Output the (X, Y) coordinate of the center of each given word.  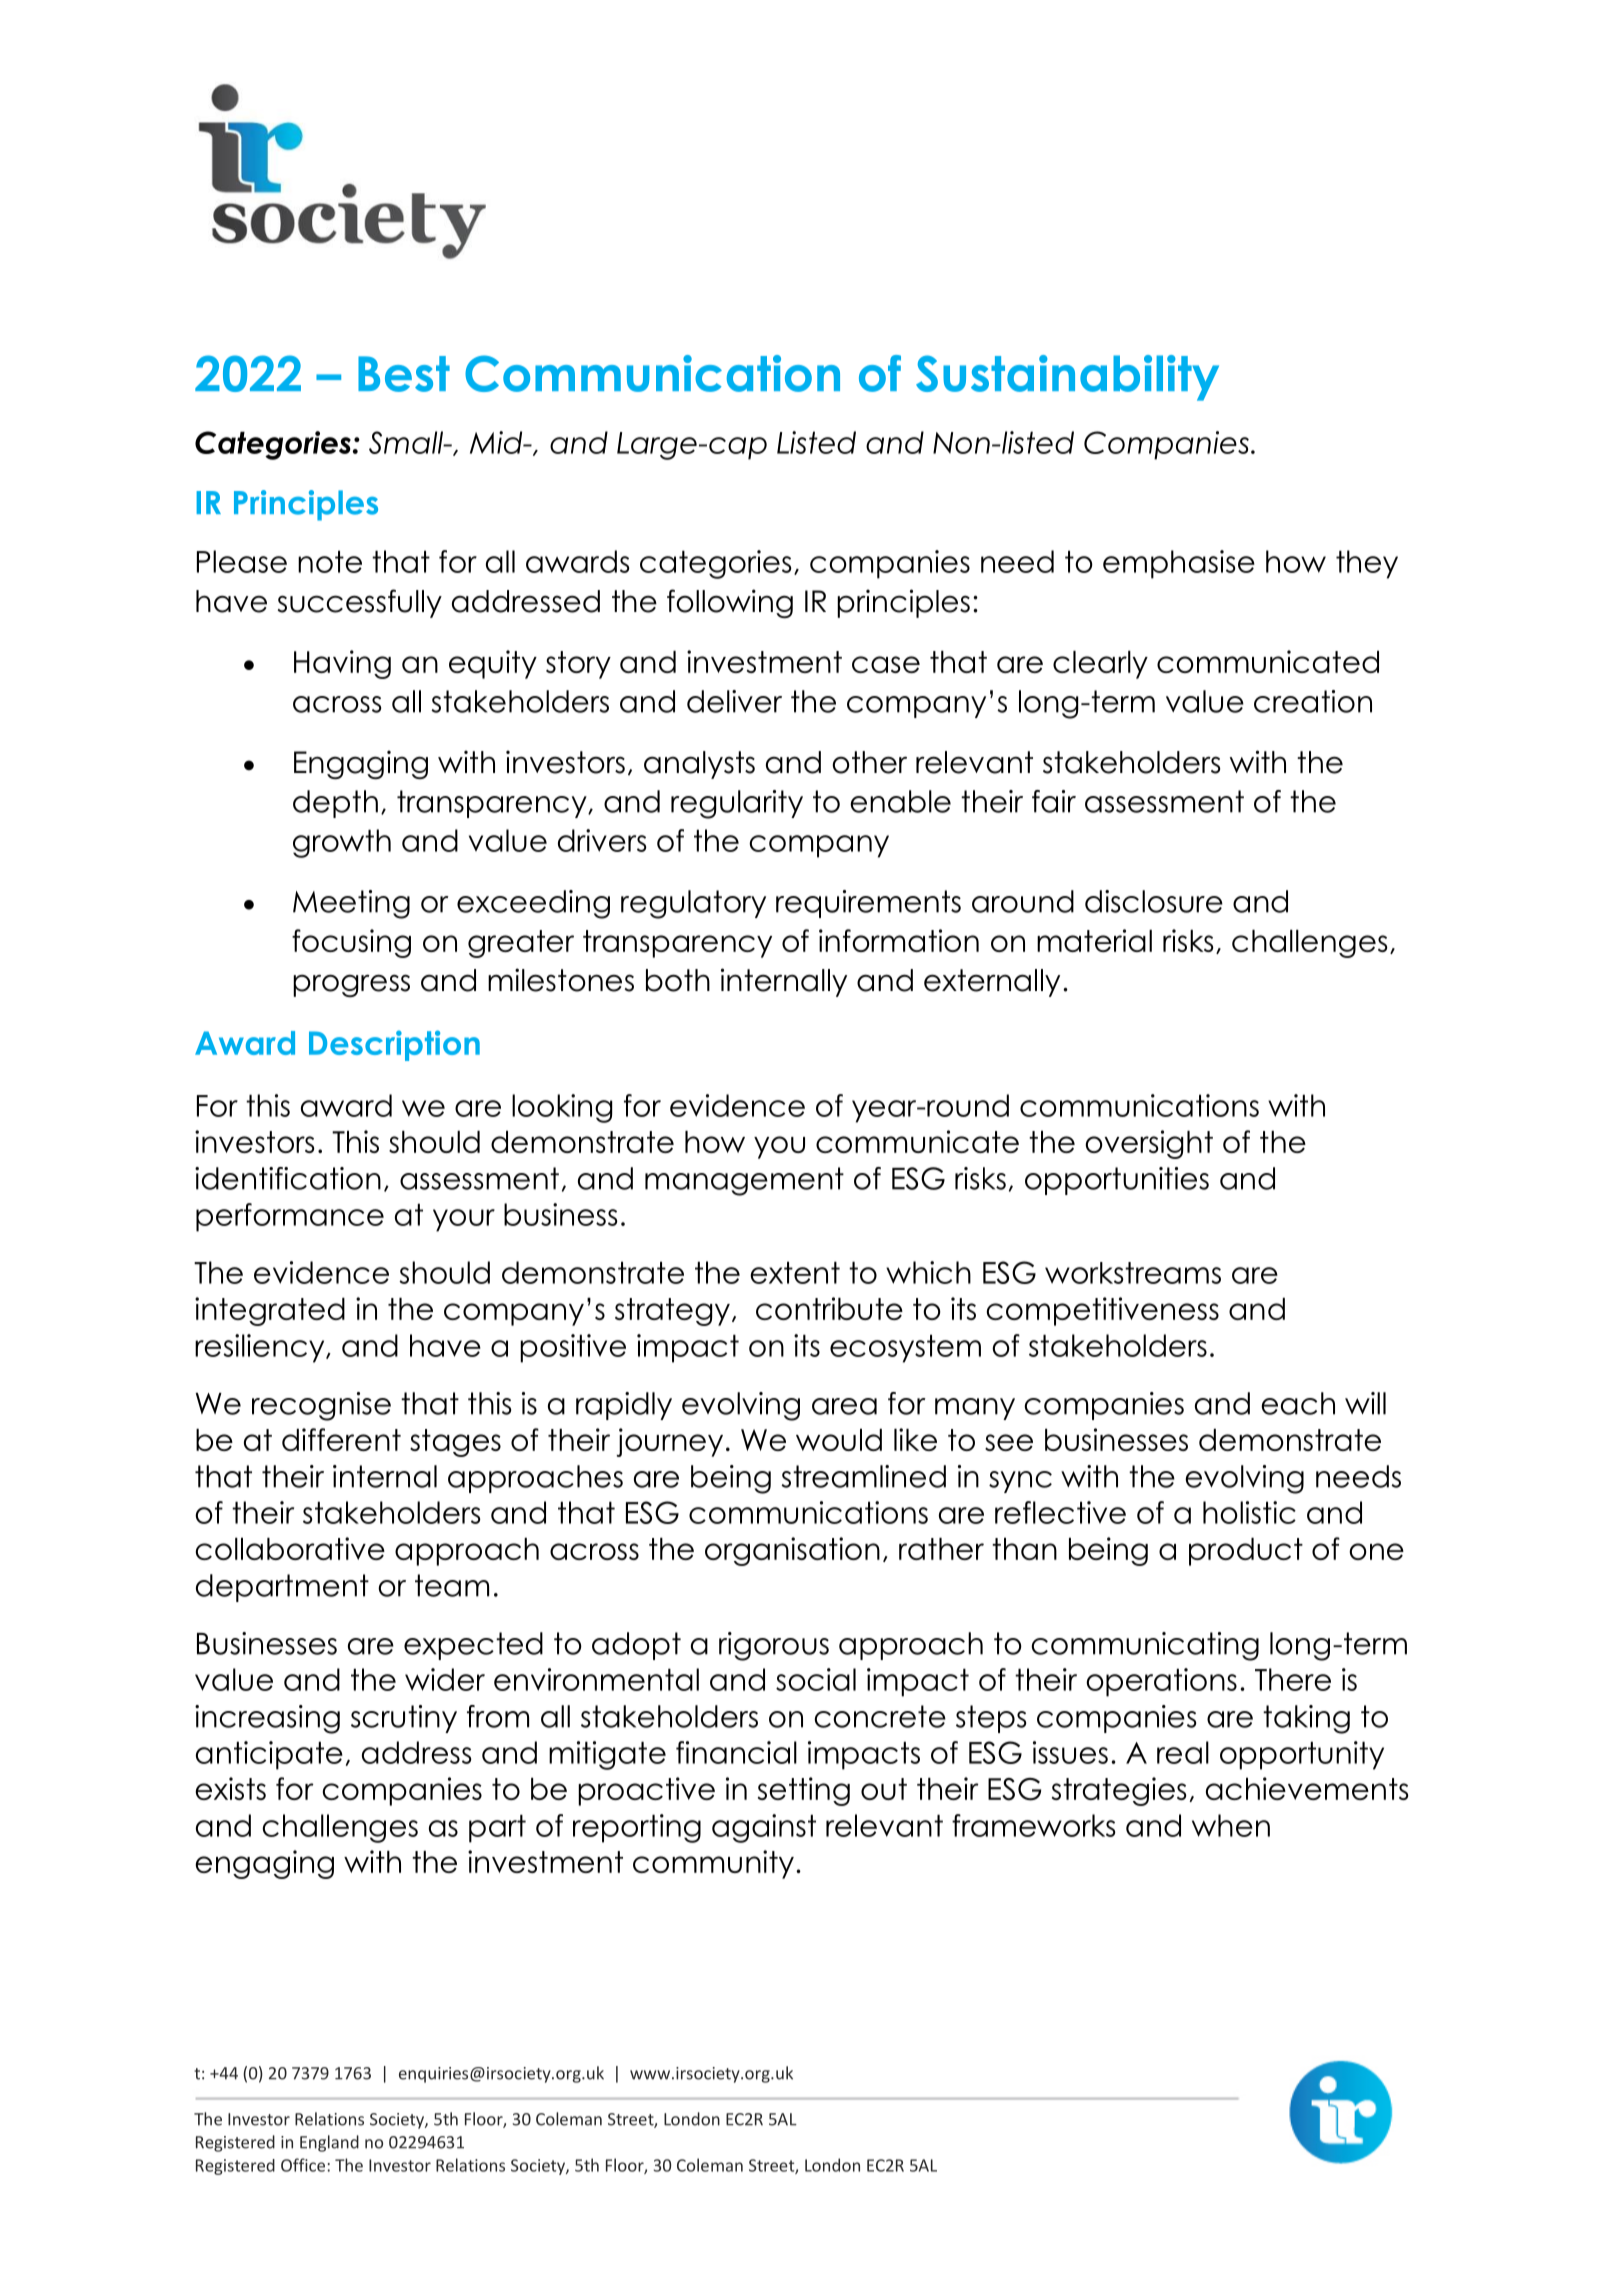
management (744, 1181)
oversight (1149, 1144)
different (341, 1439)
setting (804, 1791)
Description (394, 1045)
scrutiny (404, 1719)
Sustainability (1067, 378)
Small (407, 442)
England (329, 2143)
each (1298, 1403)
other (869, 762)
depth (335, 804)
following (730, 603)
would (839, 1440)
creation (1313, 701)
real (1183, 1752)
